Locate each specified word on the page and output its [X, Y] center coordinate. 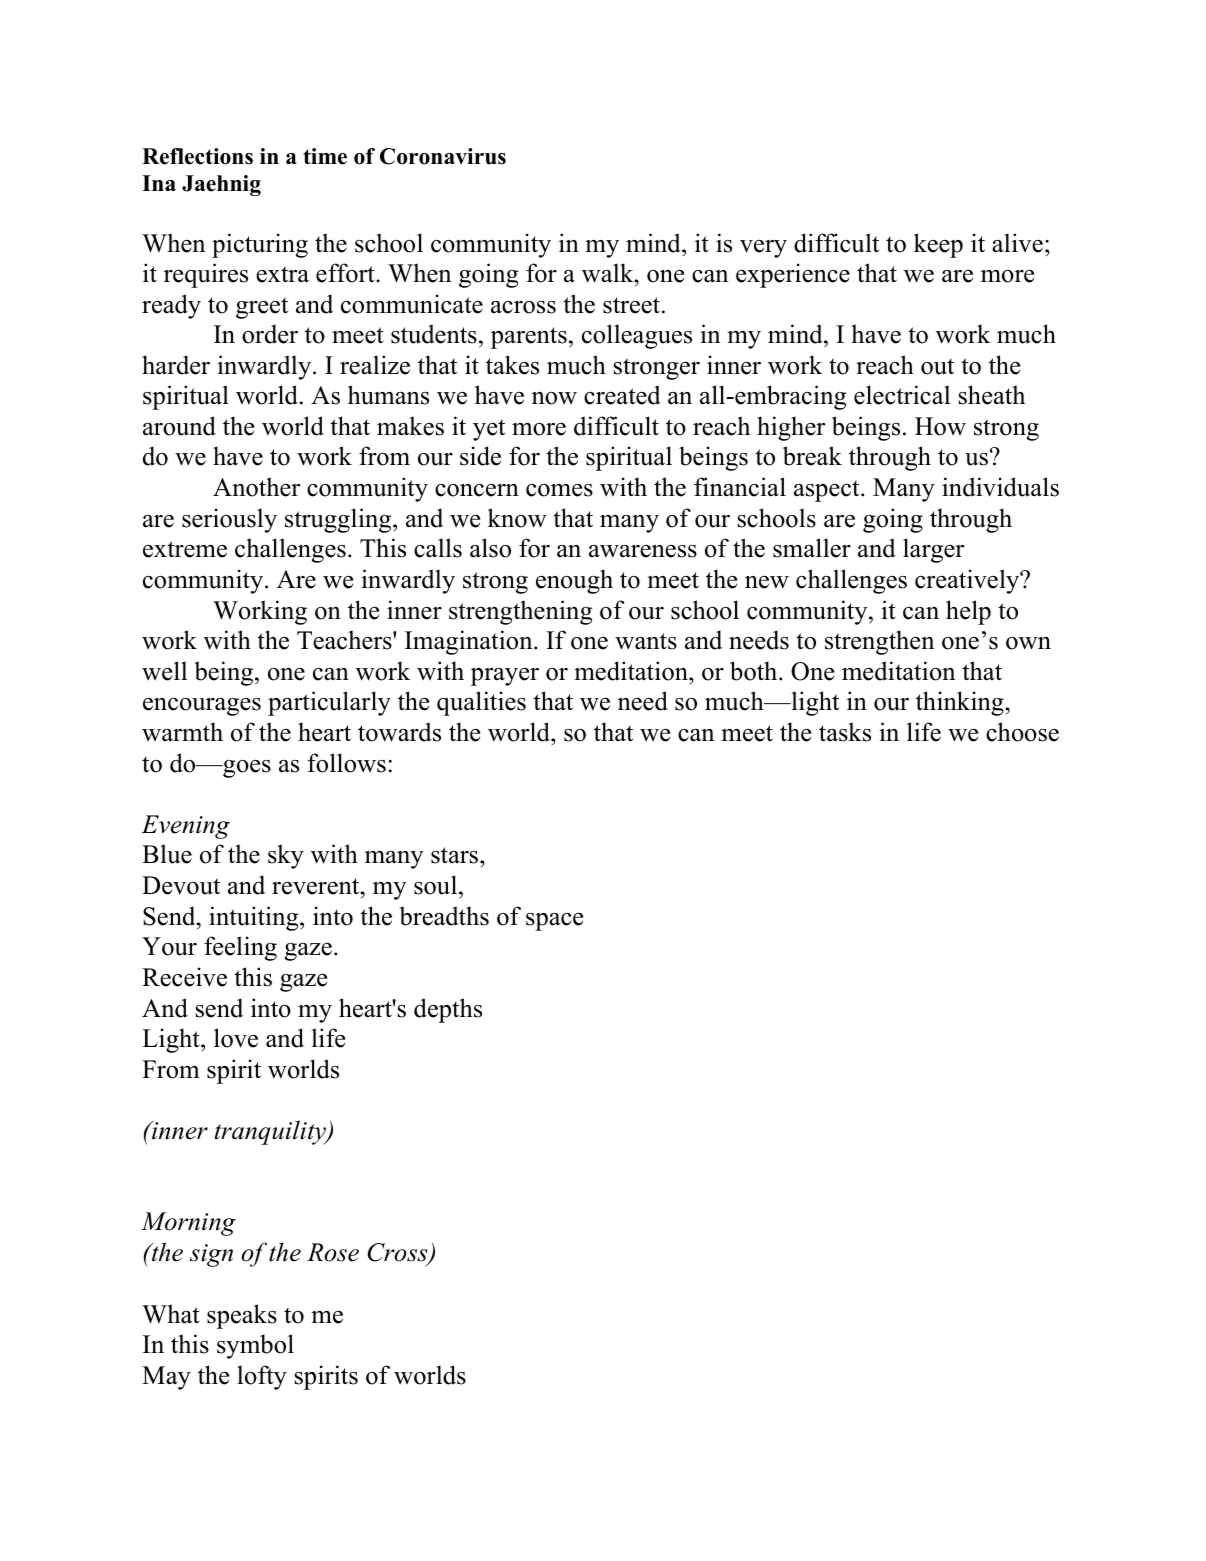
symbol [255, 1346]
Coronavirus [443, 156]
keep [938, 245]
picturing [260, 245]
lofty [262, 1377]
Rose [333, 1252]
